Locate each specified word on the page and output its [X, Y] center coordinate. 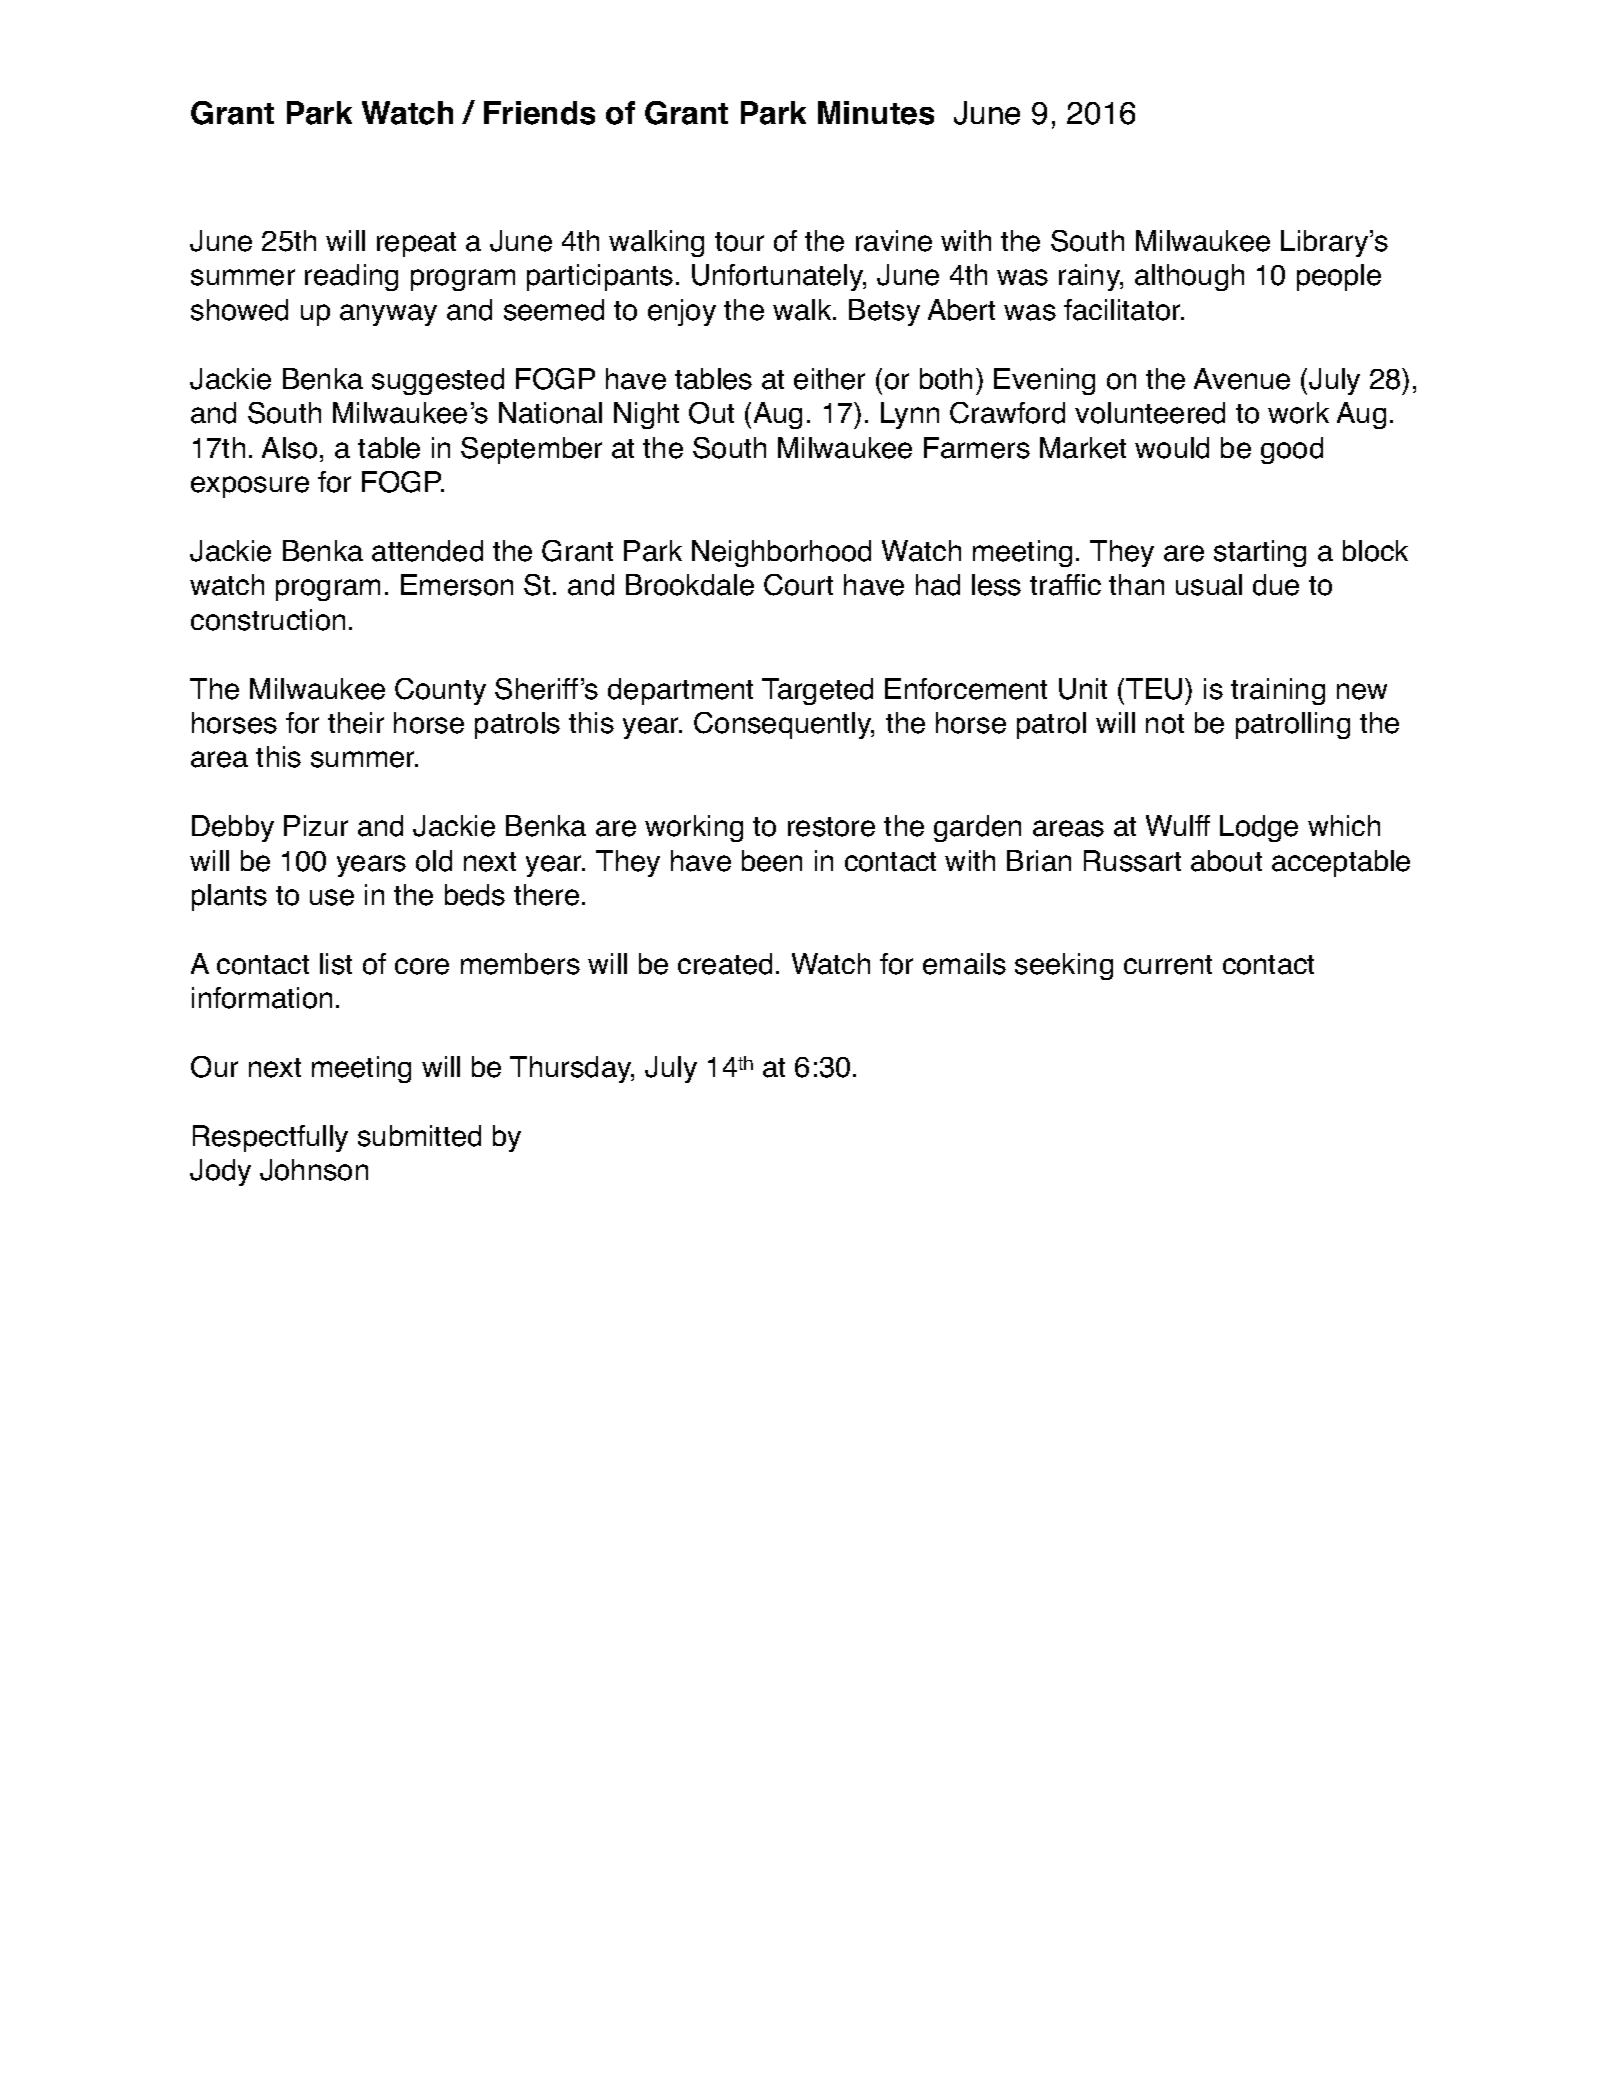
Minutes [876, 113]
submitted [419, 1136]
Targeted [817, 691]
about [1226, 861]
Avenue [1242, 379]
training [1278, 691]
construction [268, 620]
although [1189, 277]
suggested [438, 381]
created [725, 964]
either [829, 379]
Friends [539, 113]
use [332, 897]
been [772, 861]
